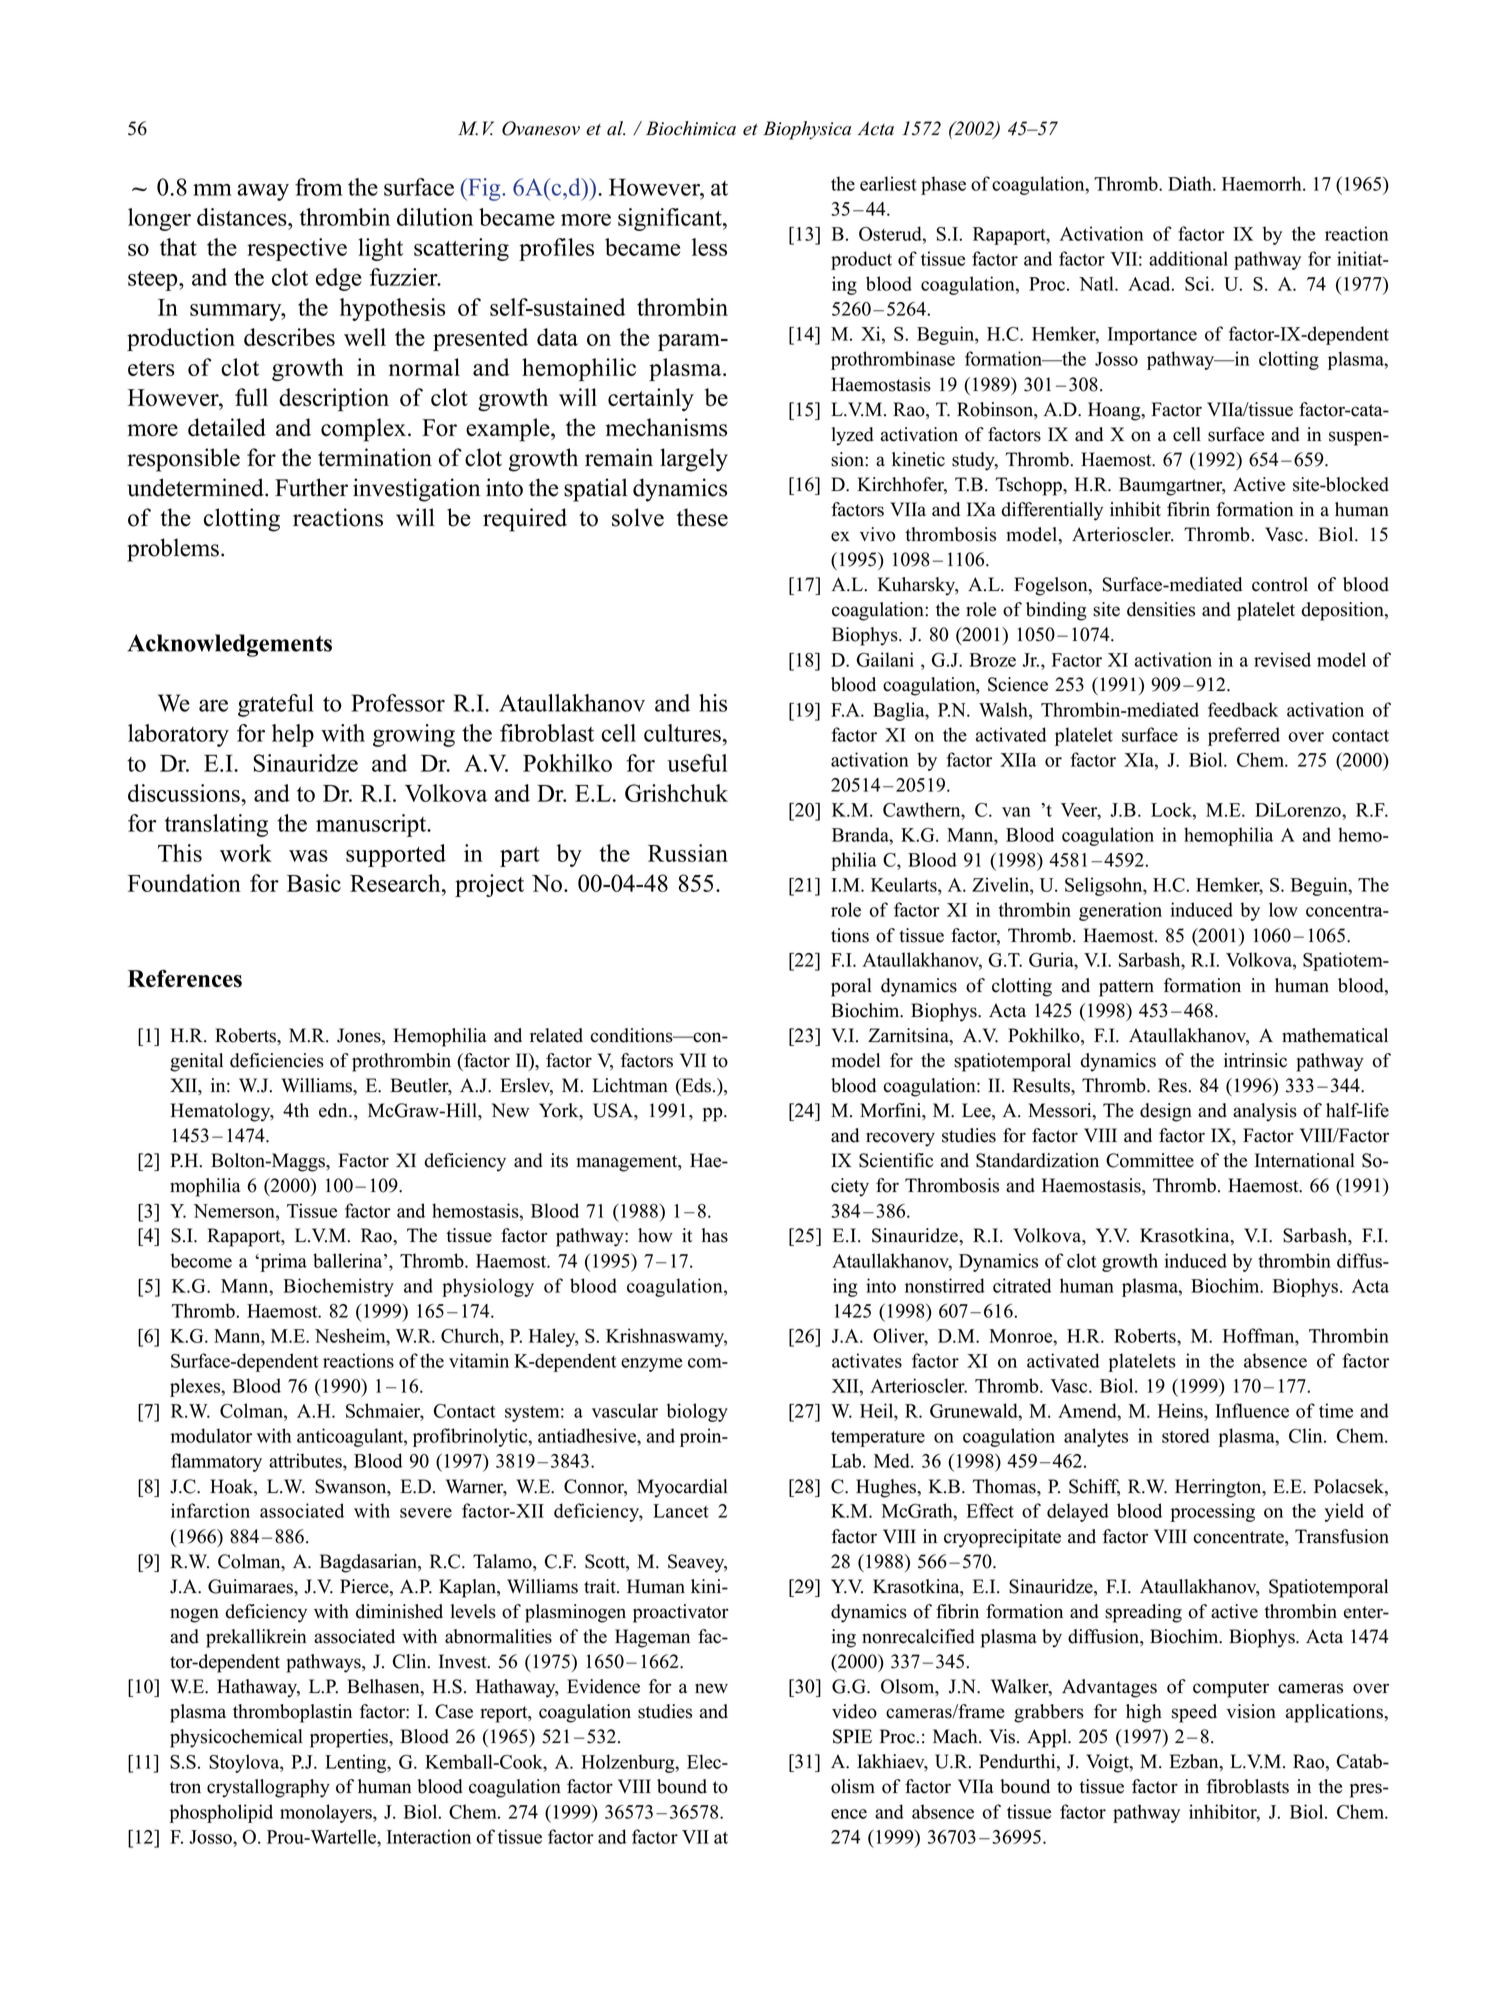  I want to click on monolayers, so click(327, 1813).
